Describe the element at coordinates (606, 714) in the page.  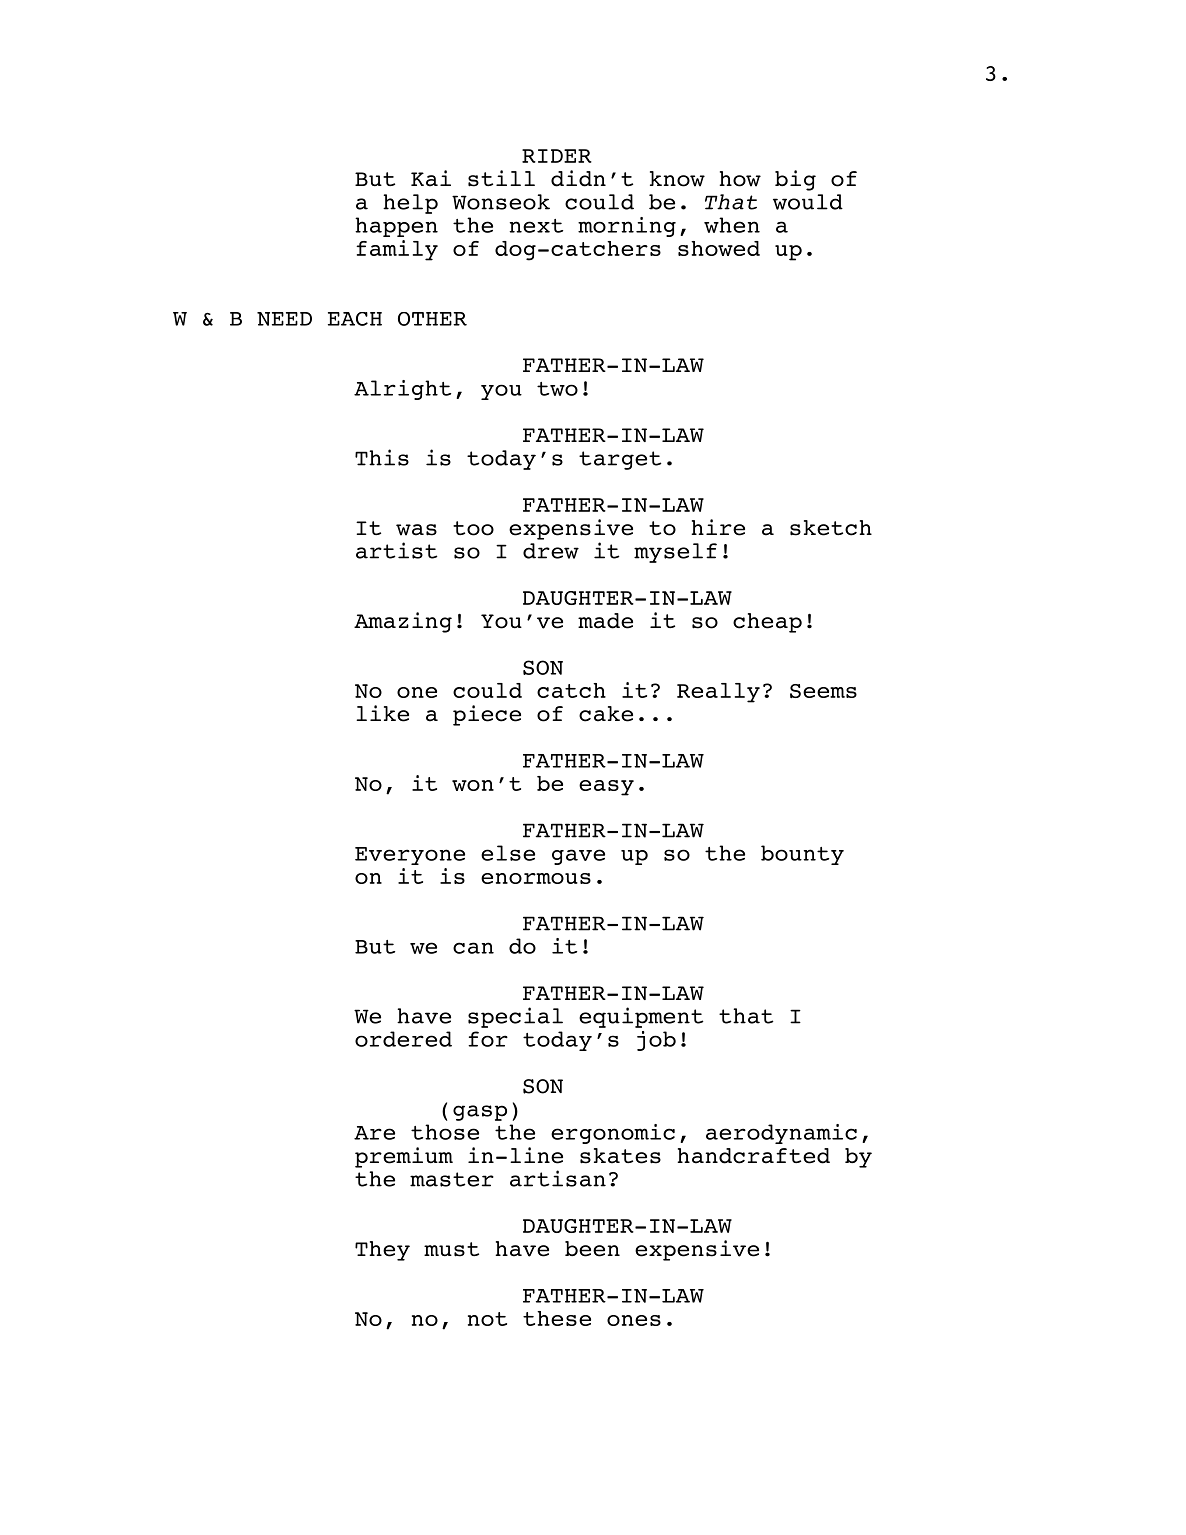
I see `cake` at that location.
